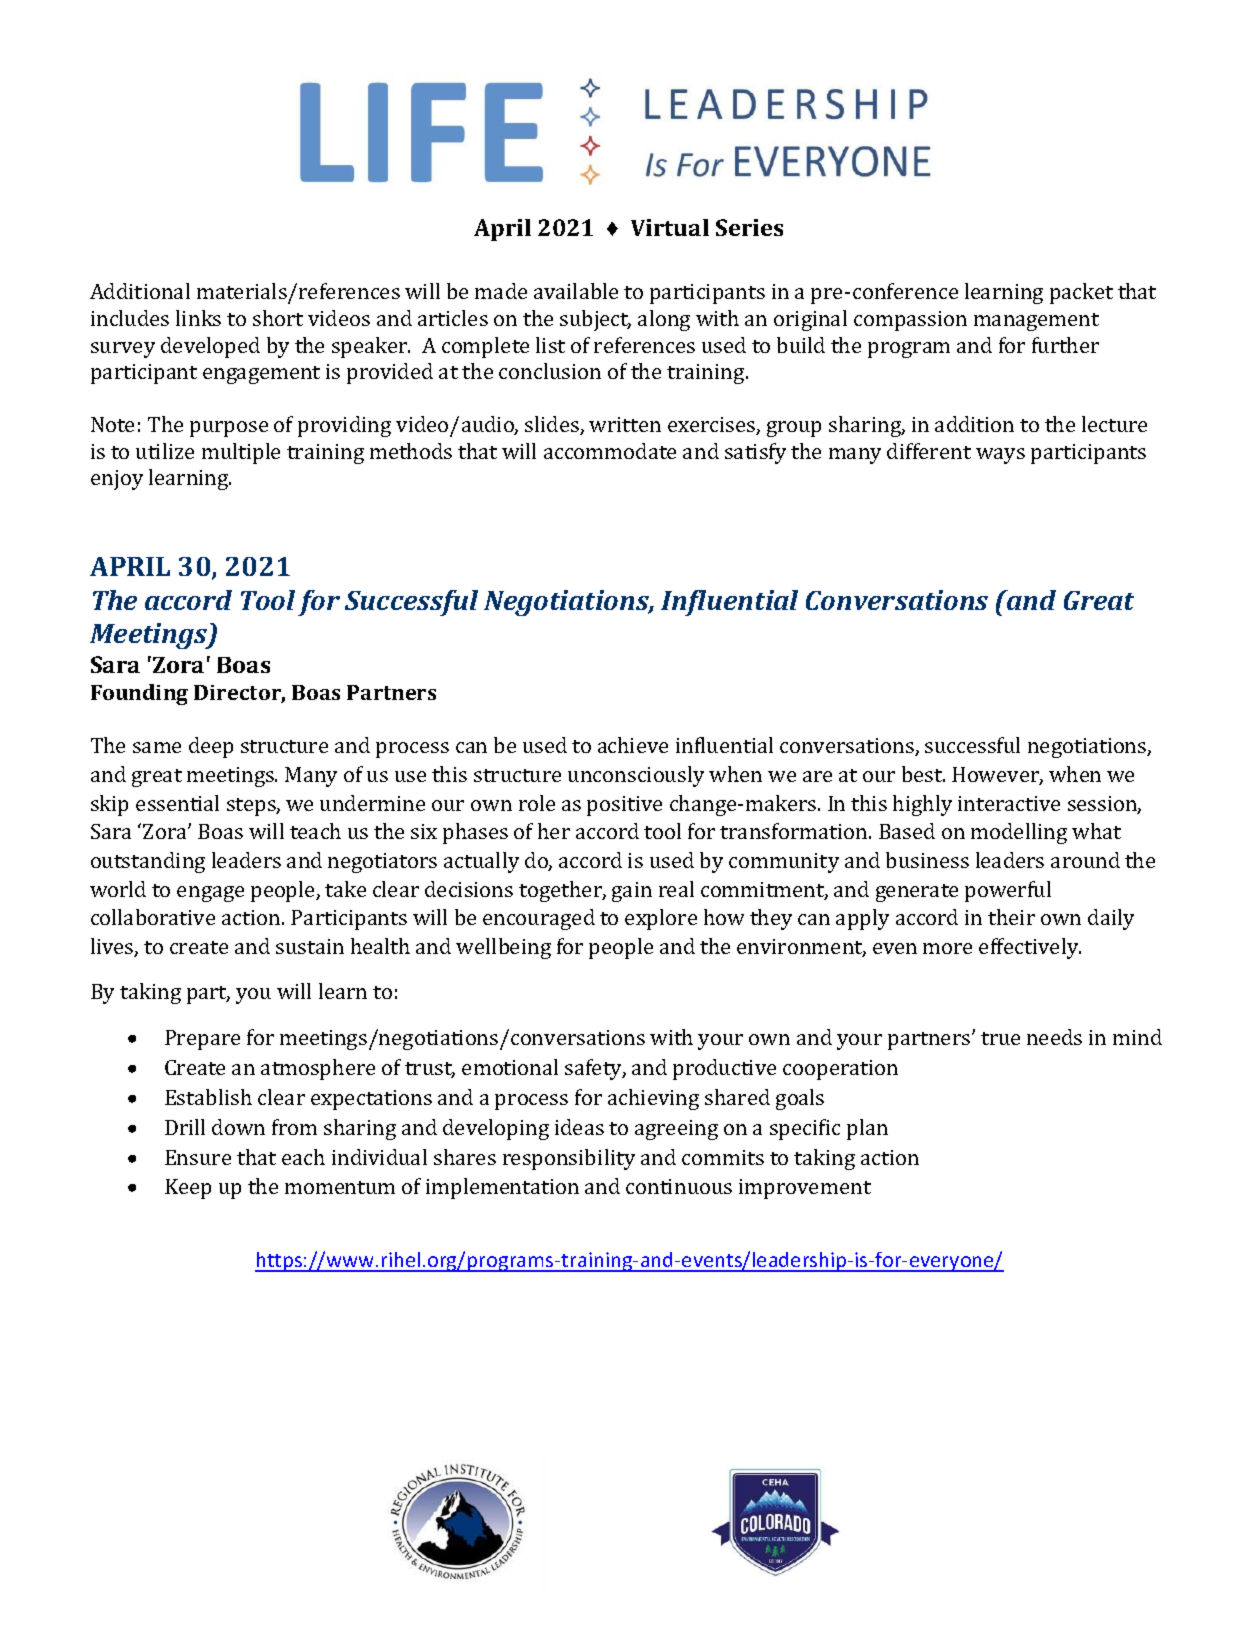 The width and height of the screenshot is (1259, 1629). Describe the element at coordinates (1019, 833) in the screenshot. I see `modelling` at that location.
